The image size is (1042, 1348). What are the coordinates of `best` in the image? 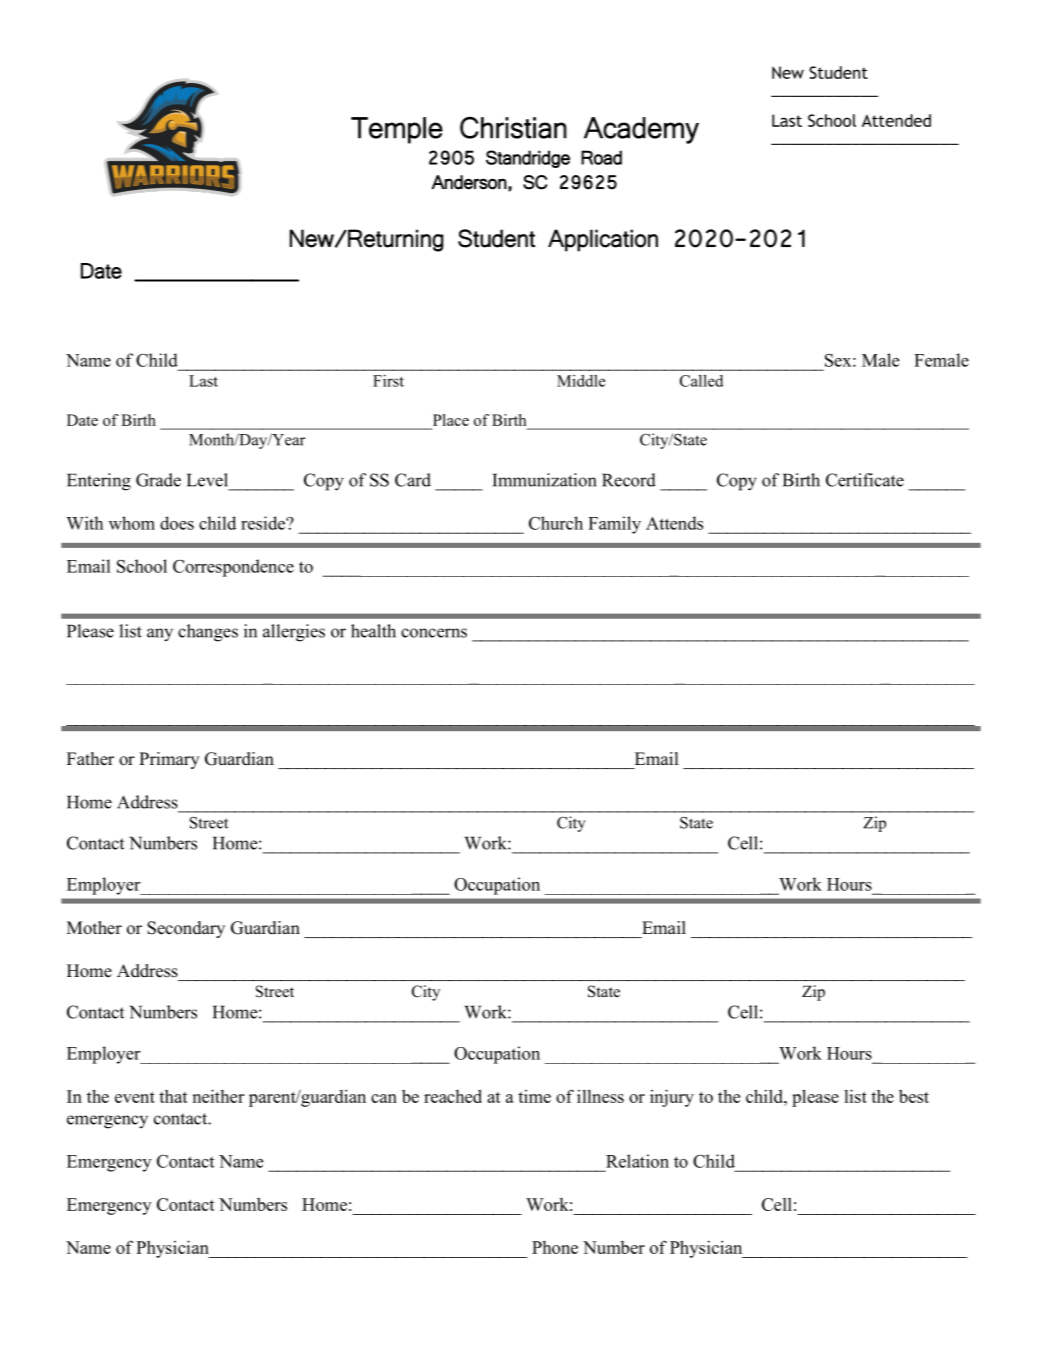 It's located at (914, 1096).
